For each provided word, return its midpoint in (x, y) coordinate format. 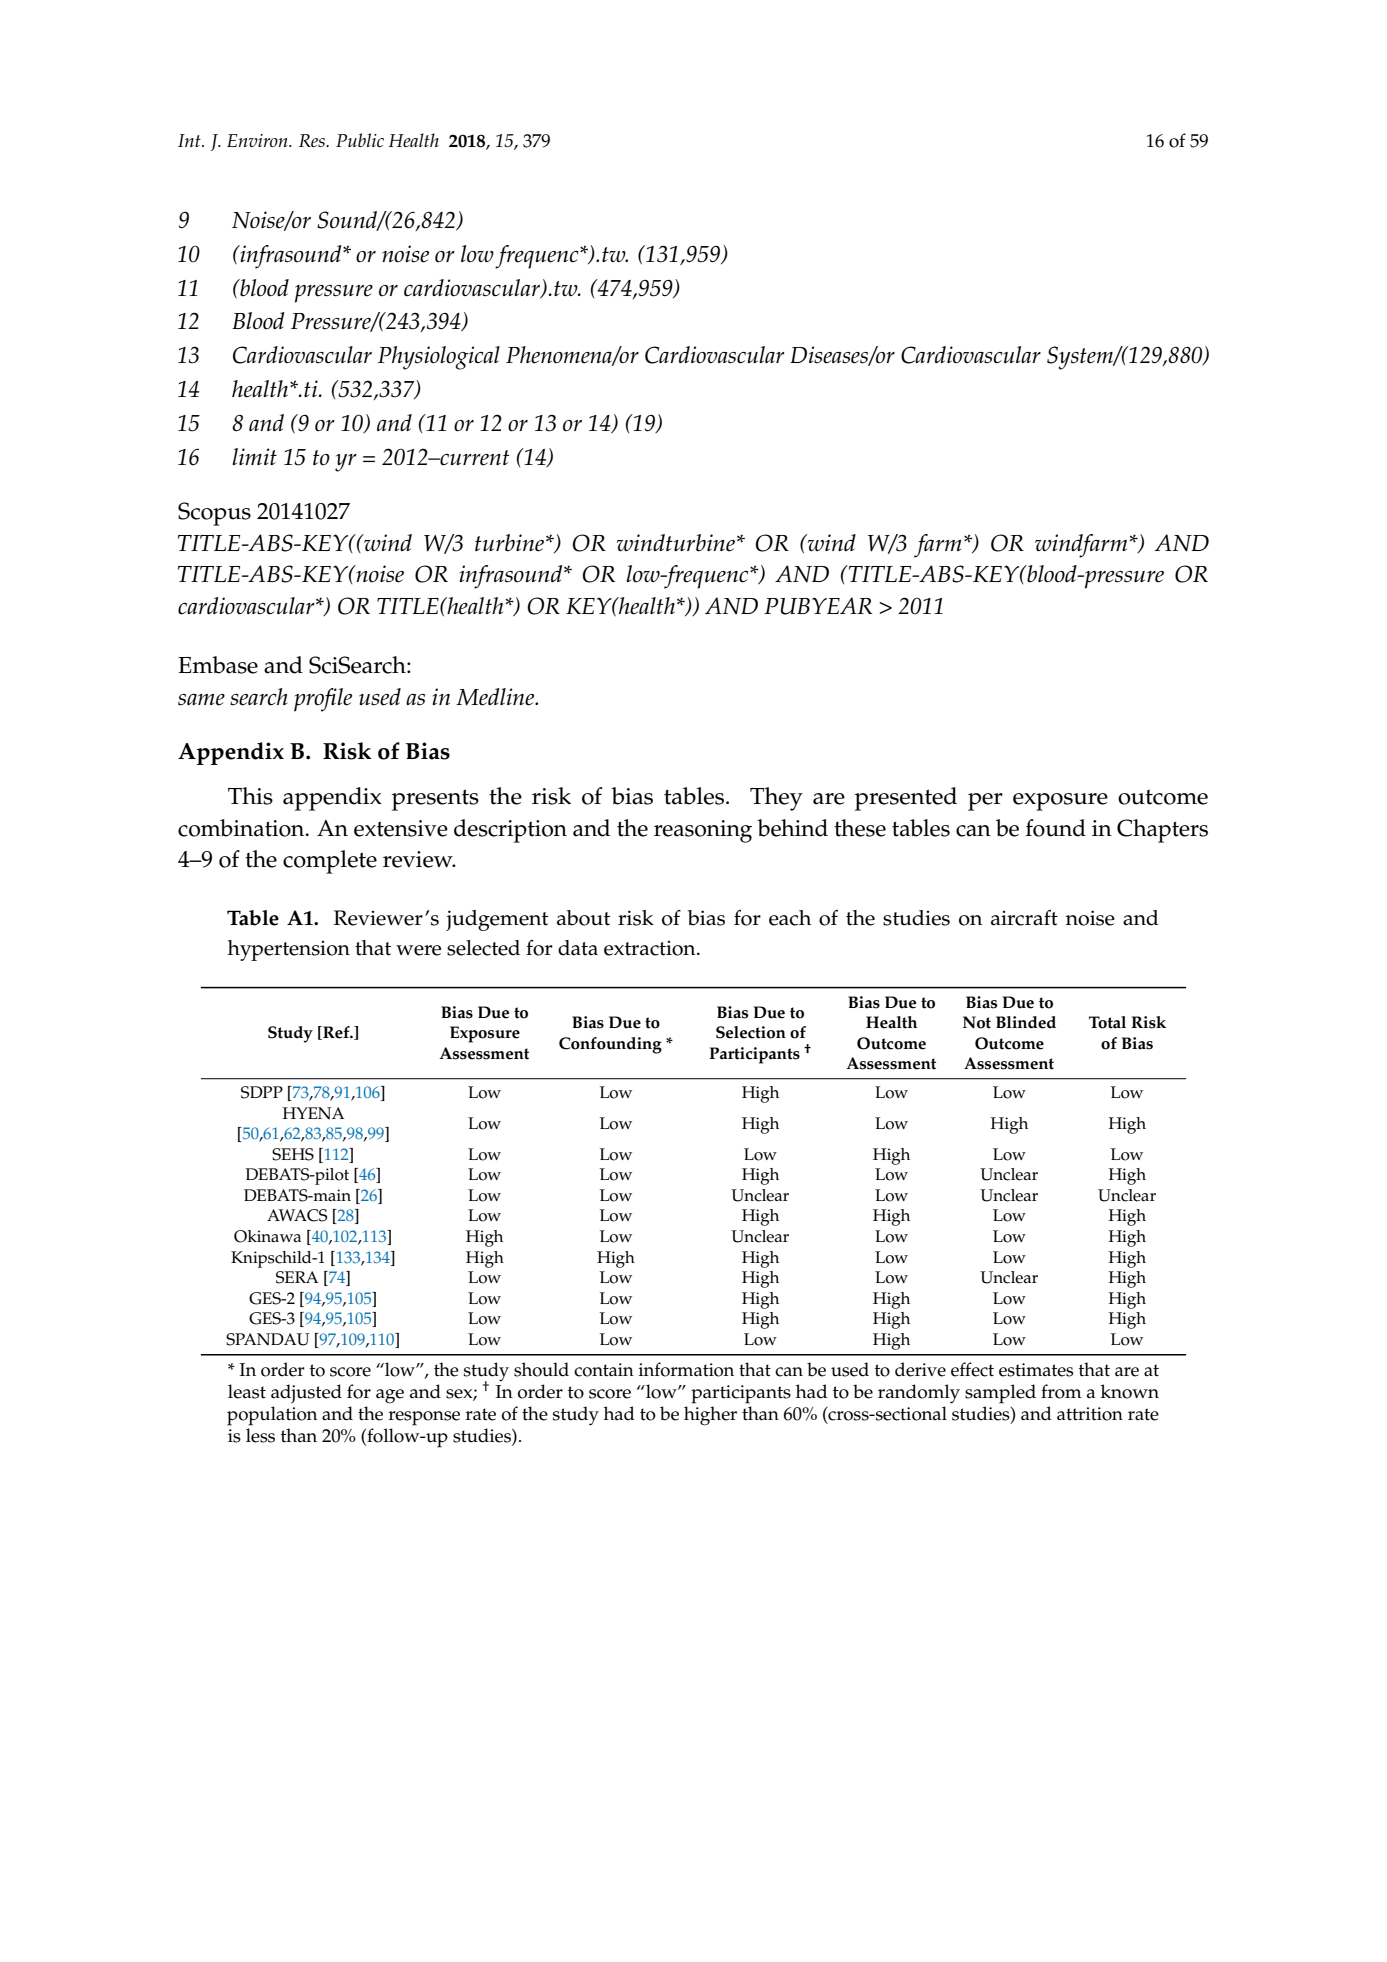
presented (906, 799)
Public (360, 140)
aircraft (1024, 918)
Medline (496, 697)
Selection (751, 1032)
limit (254, 456)
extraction (651, 948)
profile (323, 700)
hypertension (289, 950)
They (776, 799)
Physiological (439, 358)
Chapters (1162, 831)
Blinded (1026, 1022)
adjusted (306, 1393)
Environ (258, 140)
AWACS (297, 1215)
